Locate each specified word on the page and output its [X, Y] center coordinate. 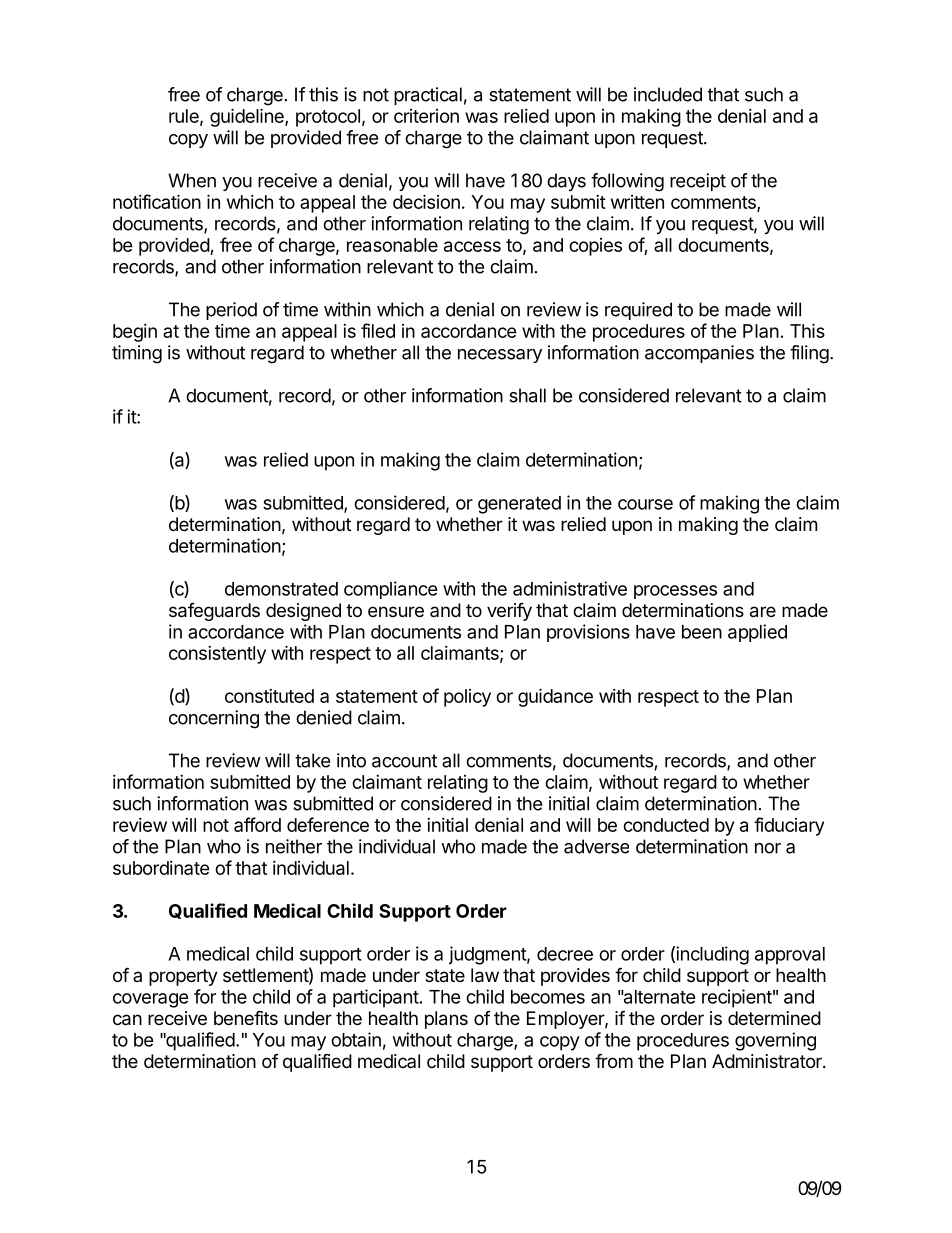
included [668, 94]
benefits [246, 1017]
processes [675, 592]
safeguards [214, 612]
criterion [426, 116]
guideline [248, 117]
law [485, 975]
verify [509, 612]
